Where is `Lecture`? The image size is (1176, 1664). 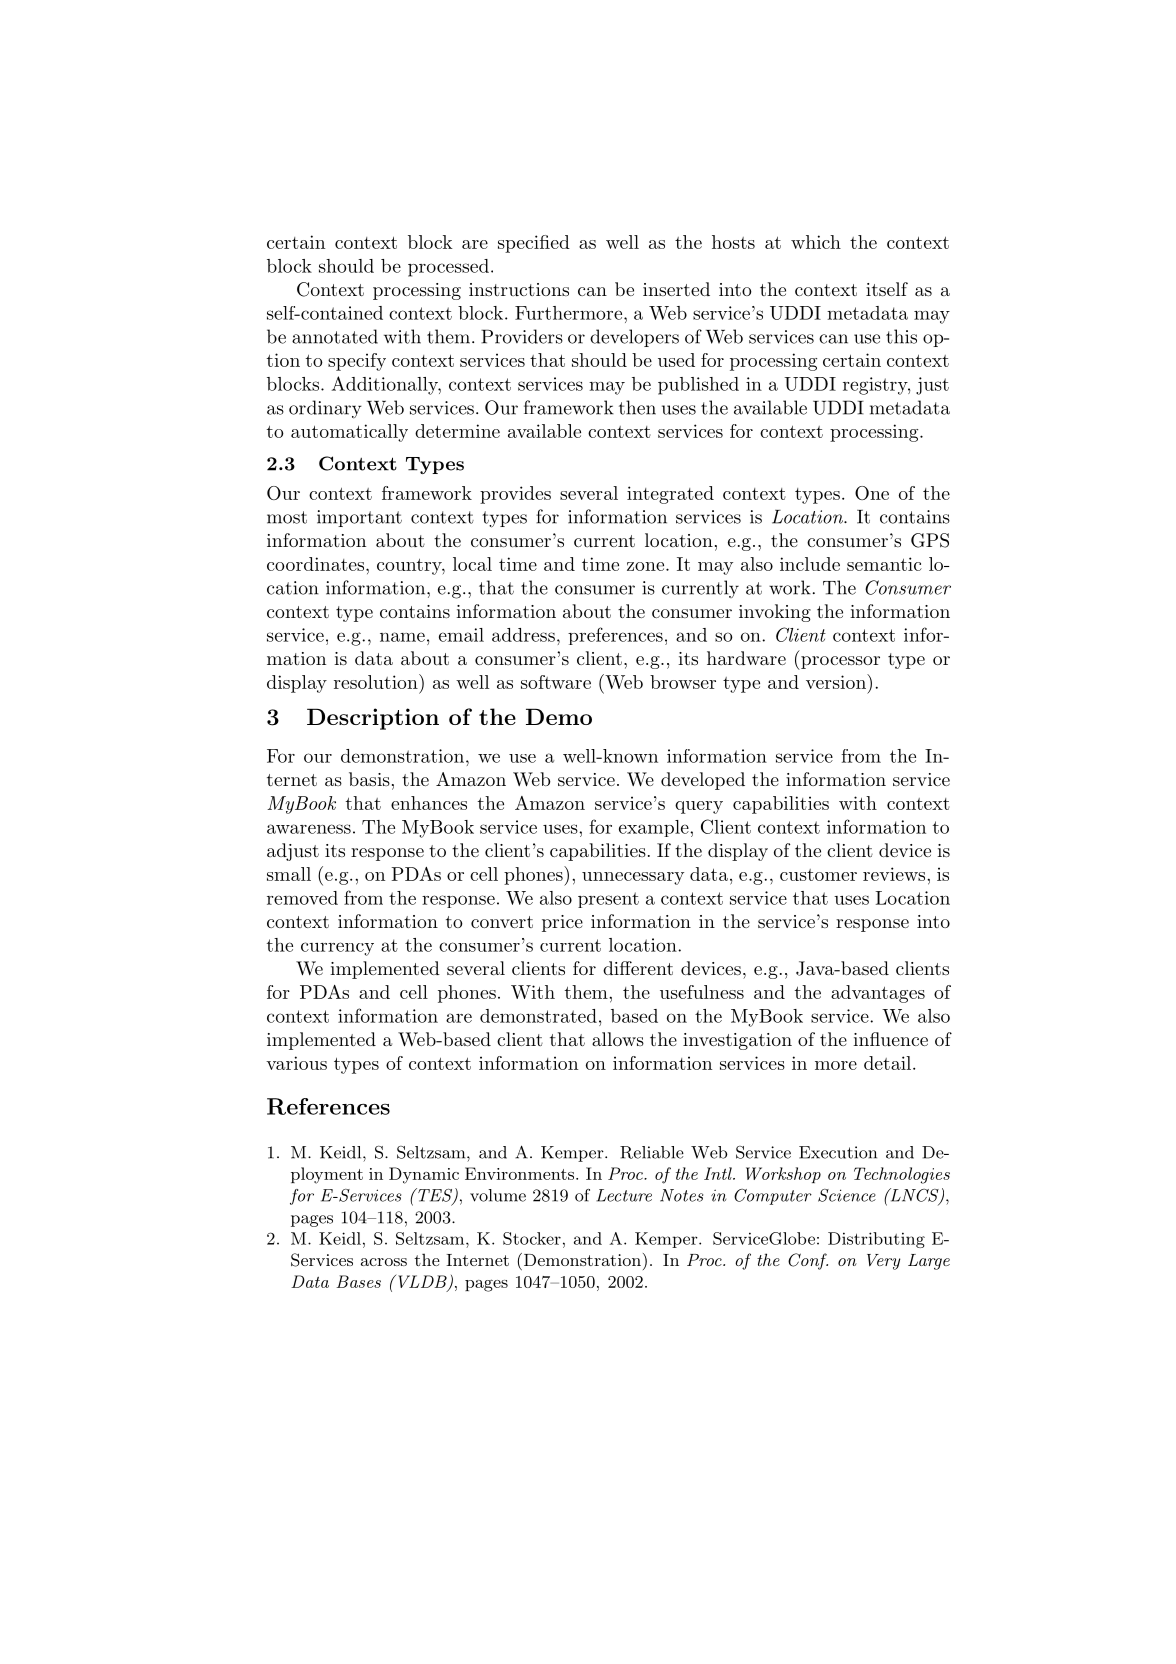 Lecture is located at coordinates (624, 1195).
